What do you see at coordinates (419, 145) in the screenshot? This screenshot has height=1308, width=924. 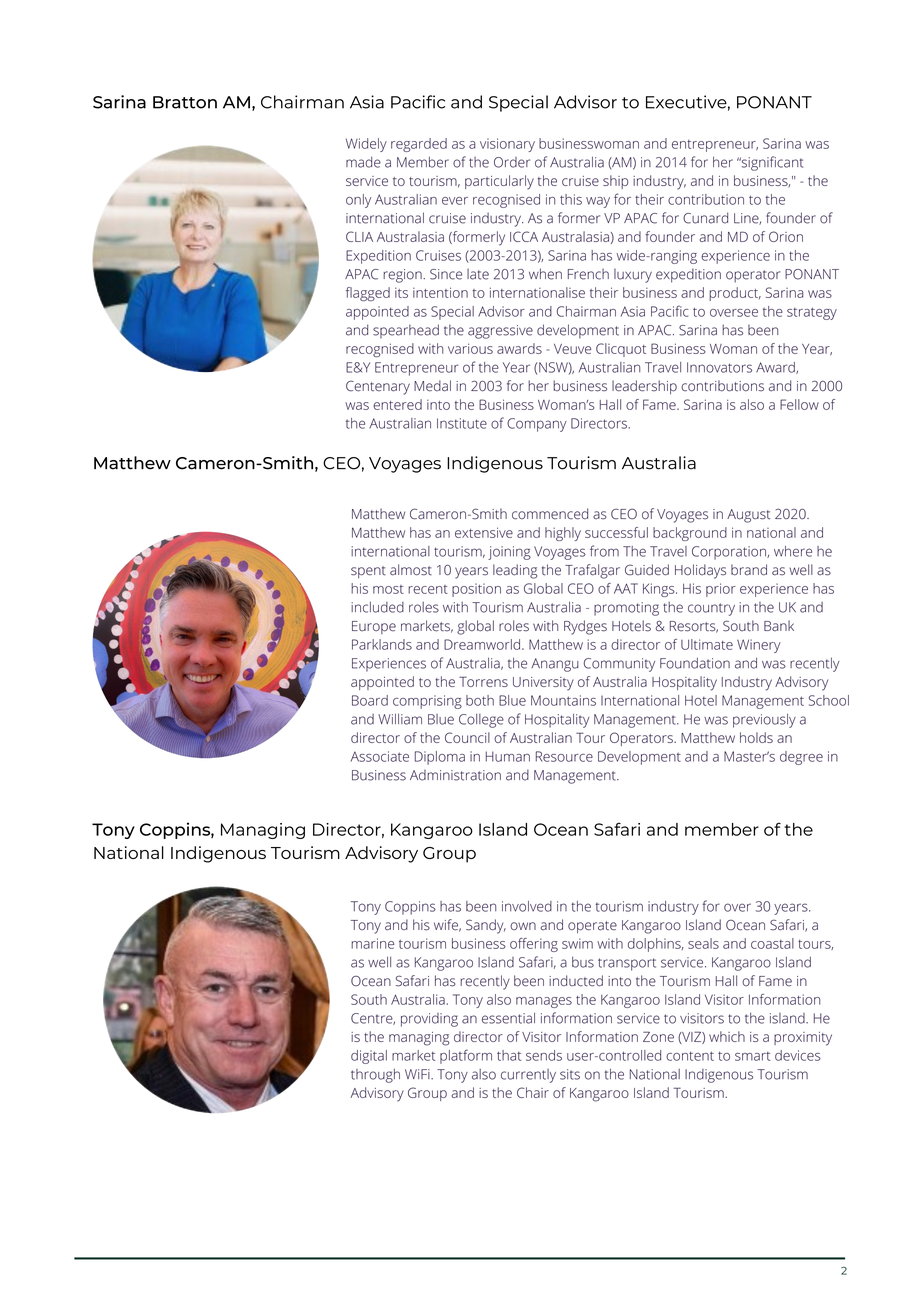 I see `regarded` at bounding box center [419, 145].
